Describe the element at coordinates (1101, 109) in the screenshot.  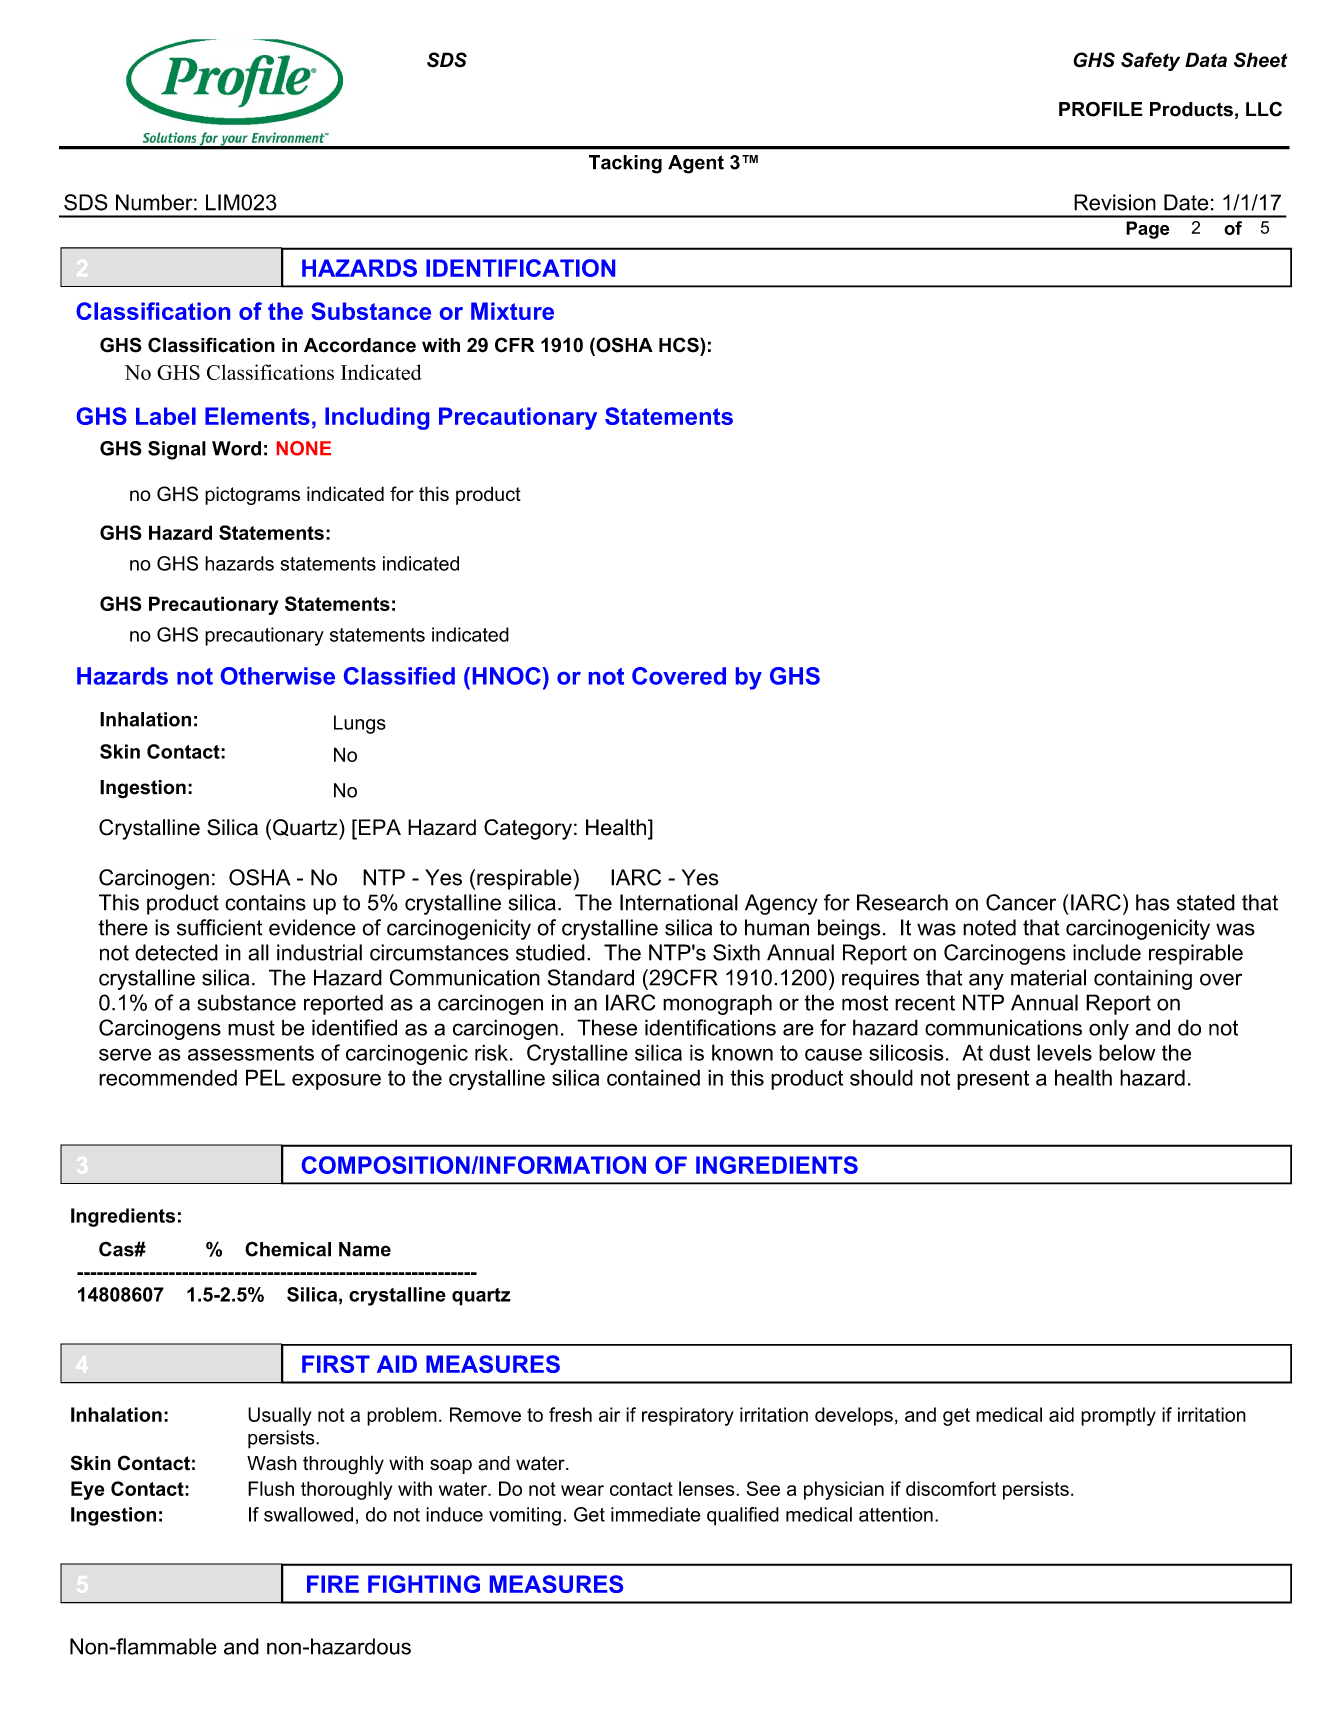
I see `PROFILE` at that location.
